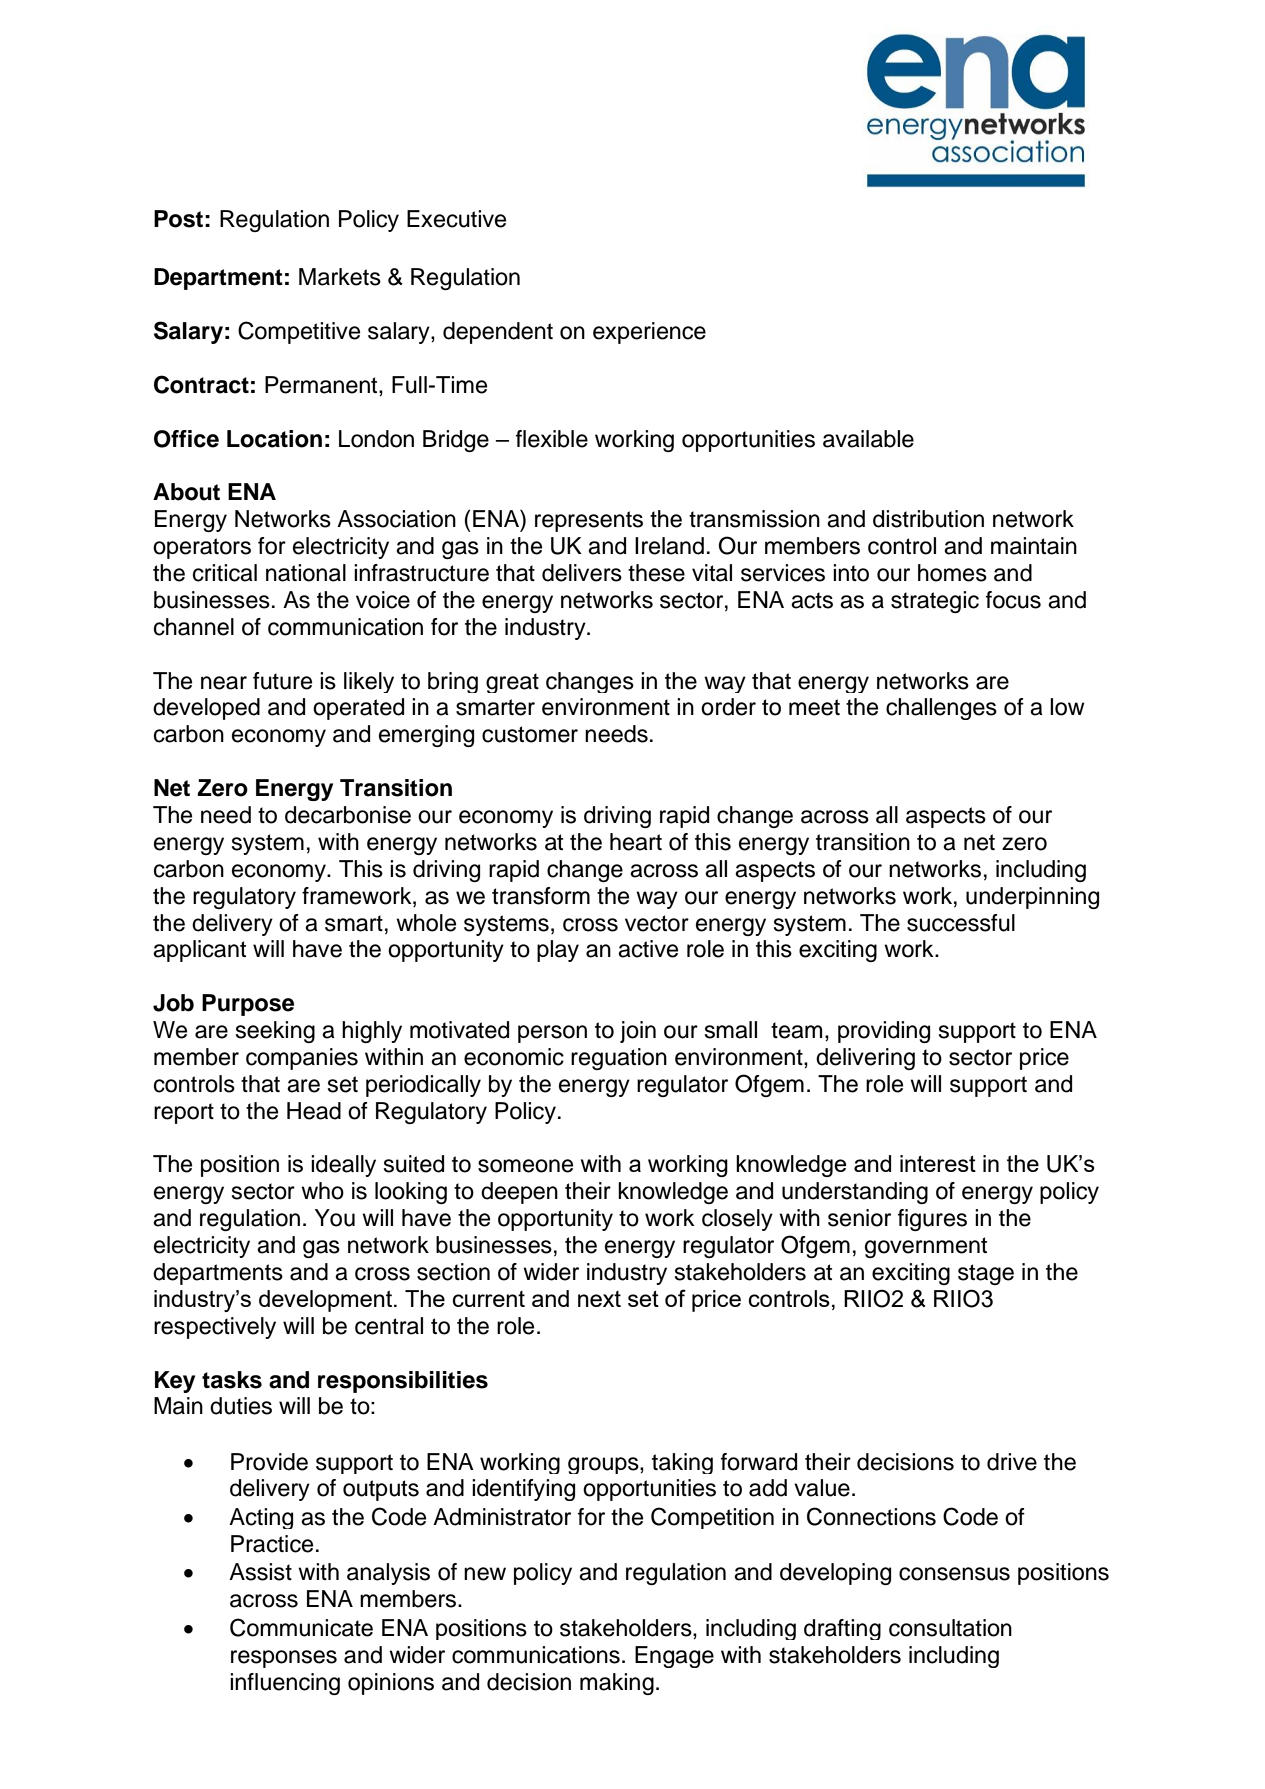 This screenshot has width=1265, height=1789. What do you see at coordinates (340, 277) in the screenshot?
I see `Markets` at bounding box center [340, 277].
